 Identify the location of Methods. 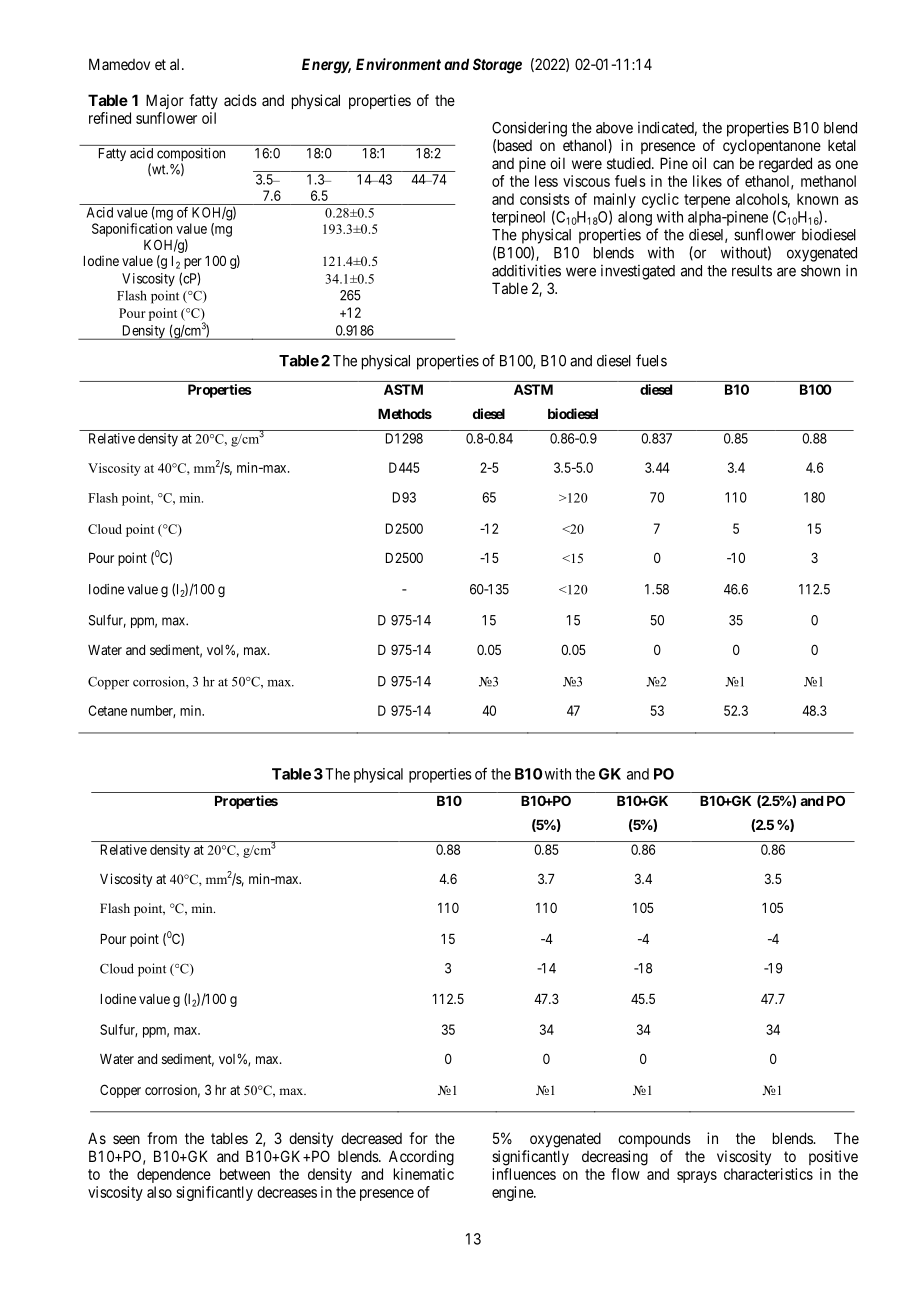
(405, 414).
